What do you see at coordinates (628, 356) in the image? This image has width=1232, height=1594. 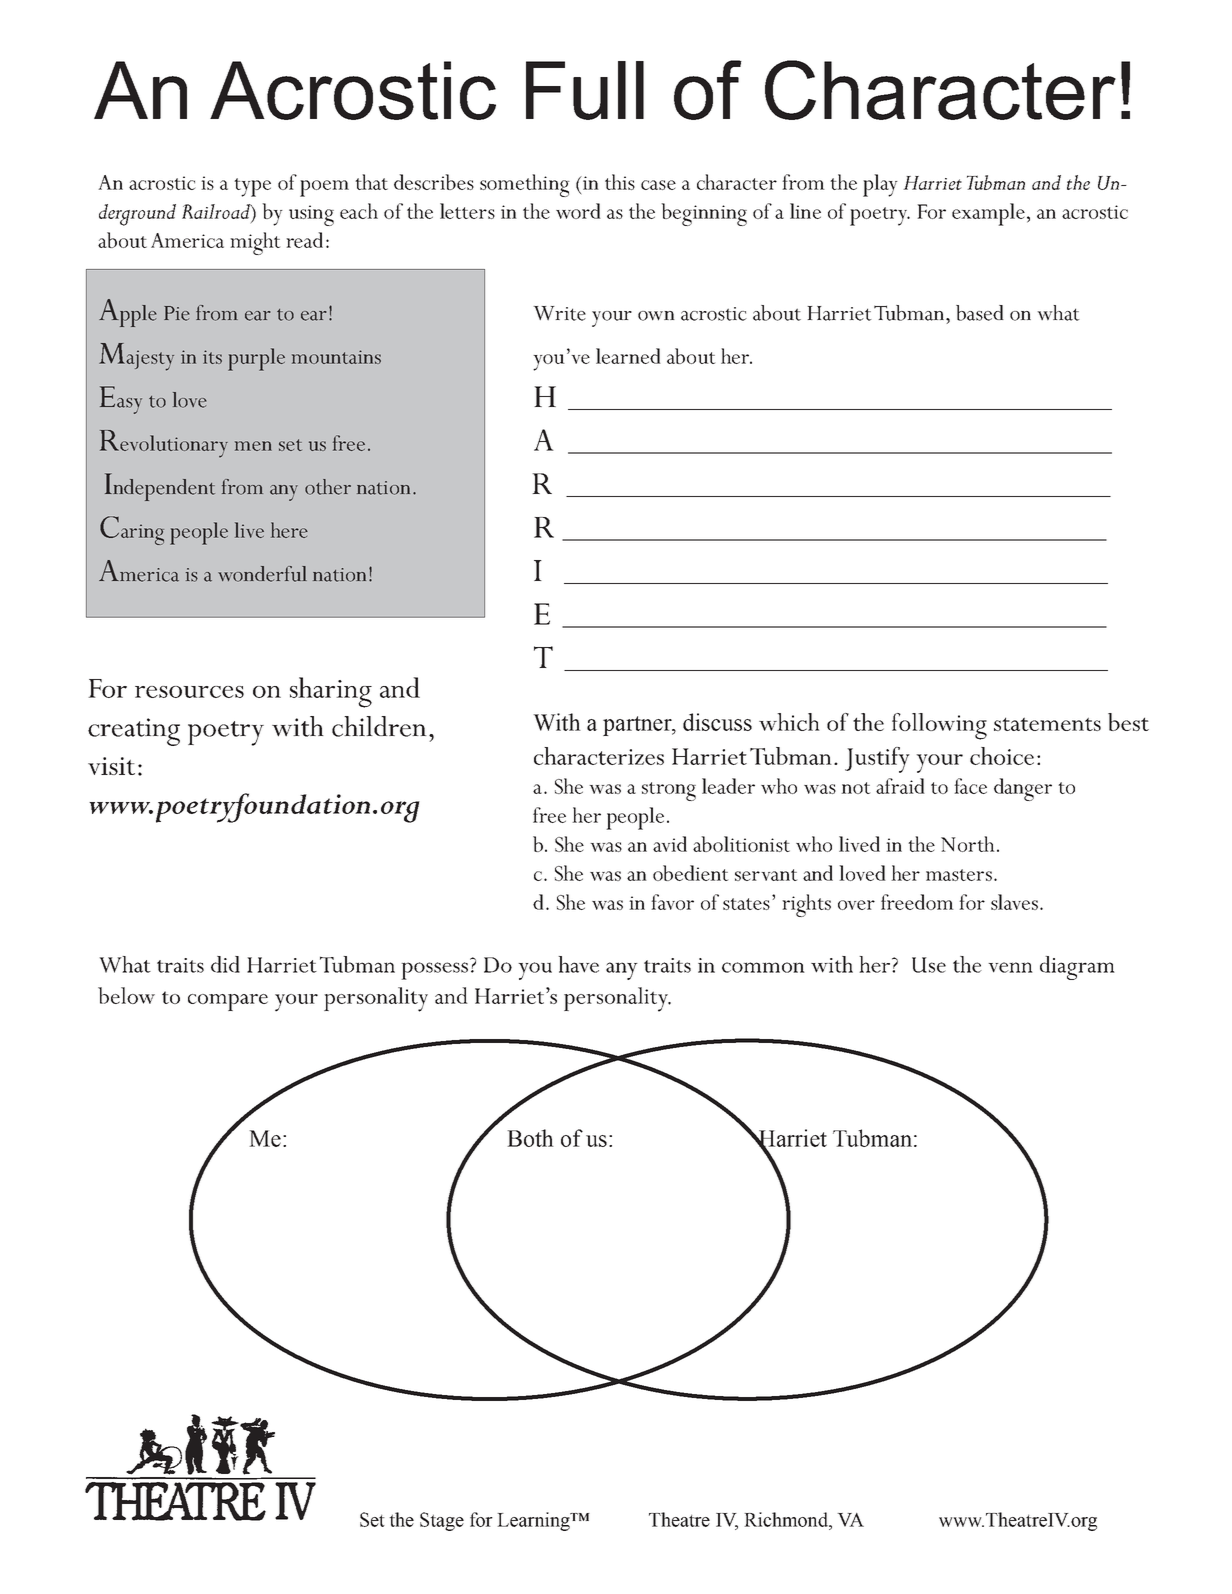 I see `learned` at bounding box center [628, 356].
